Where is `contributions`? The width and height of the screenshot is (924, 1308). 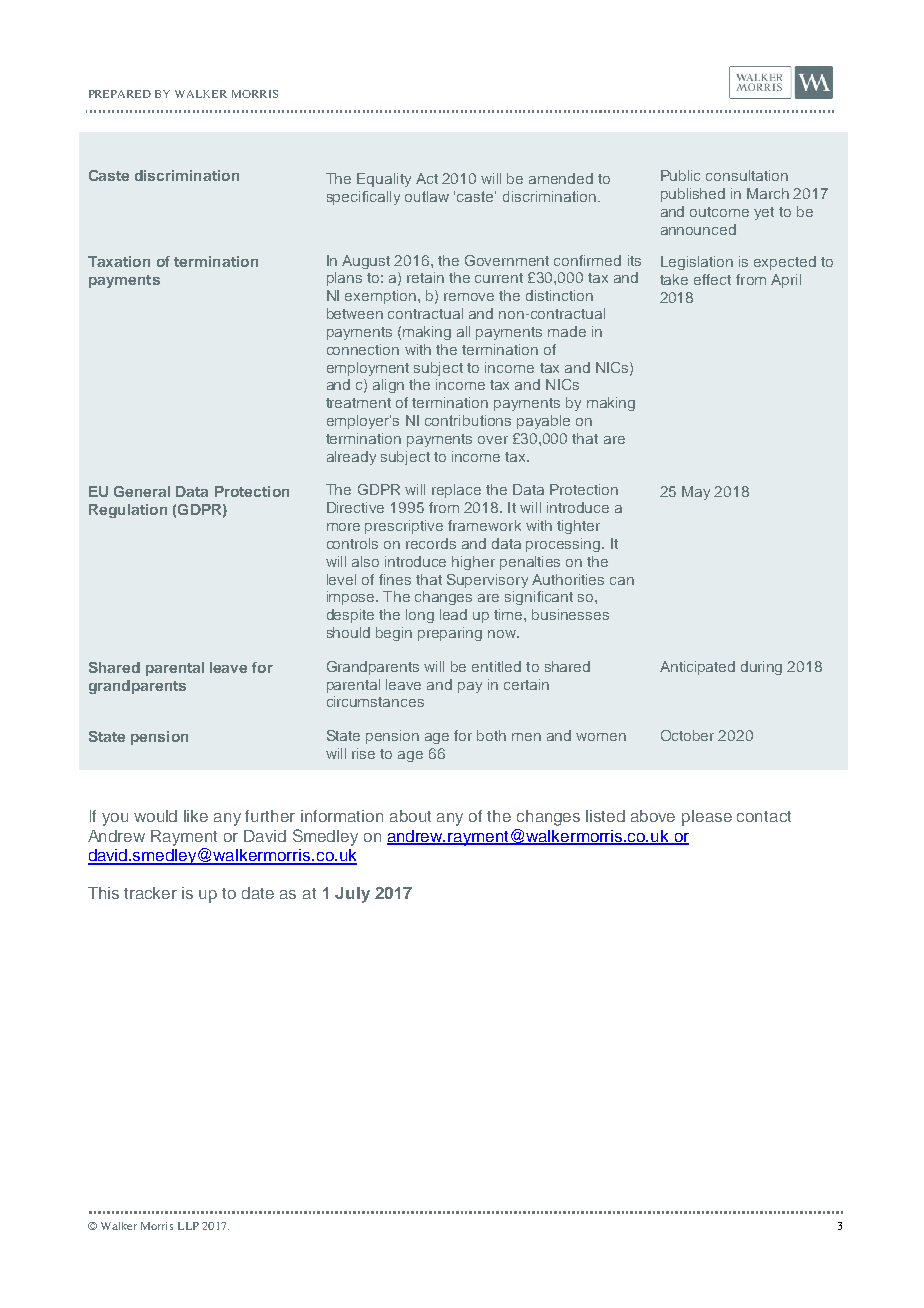 contributions is located at coordinates (468, 420).
